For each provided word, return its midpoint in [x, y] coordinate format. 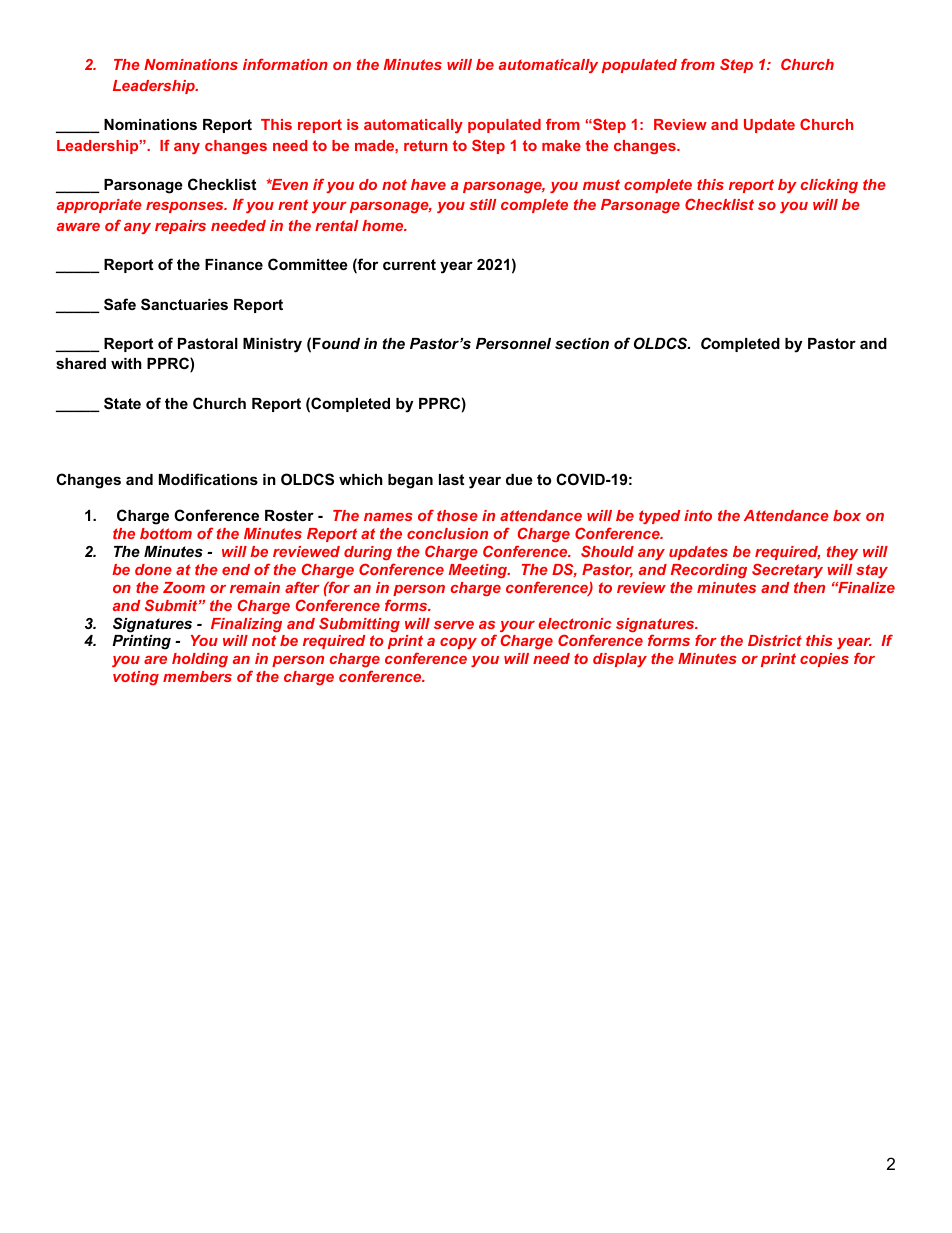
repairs [180, 227]
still [483, 204]
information [285, 64]
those [457, 515]
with [126, 363]
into [698, 515]
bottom [166, 533]
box [847, 515]
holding [200, 660]
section [582, 343]
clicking [829, 186]
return [425, 145]
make [561, 145]
